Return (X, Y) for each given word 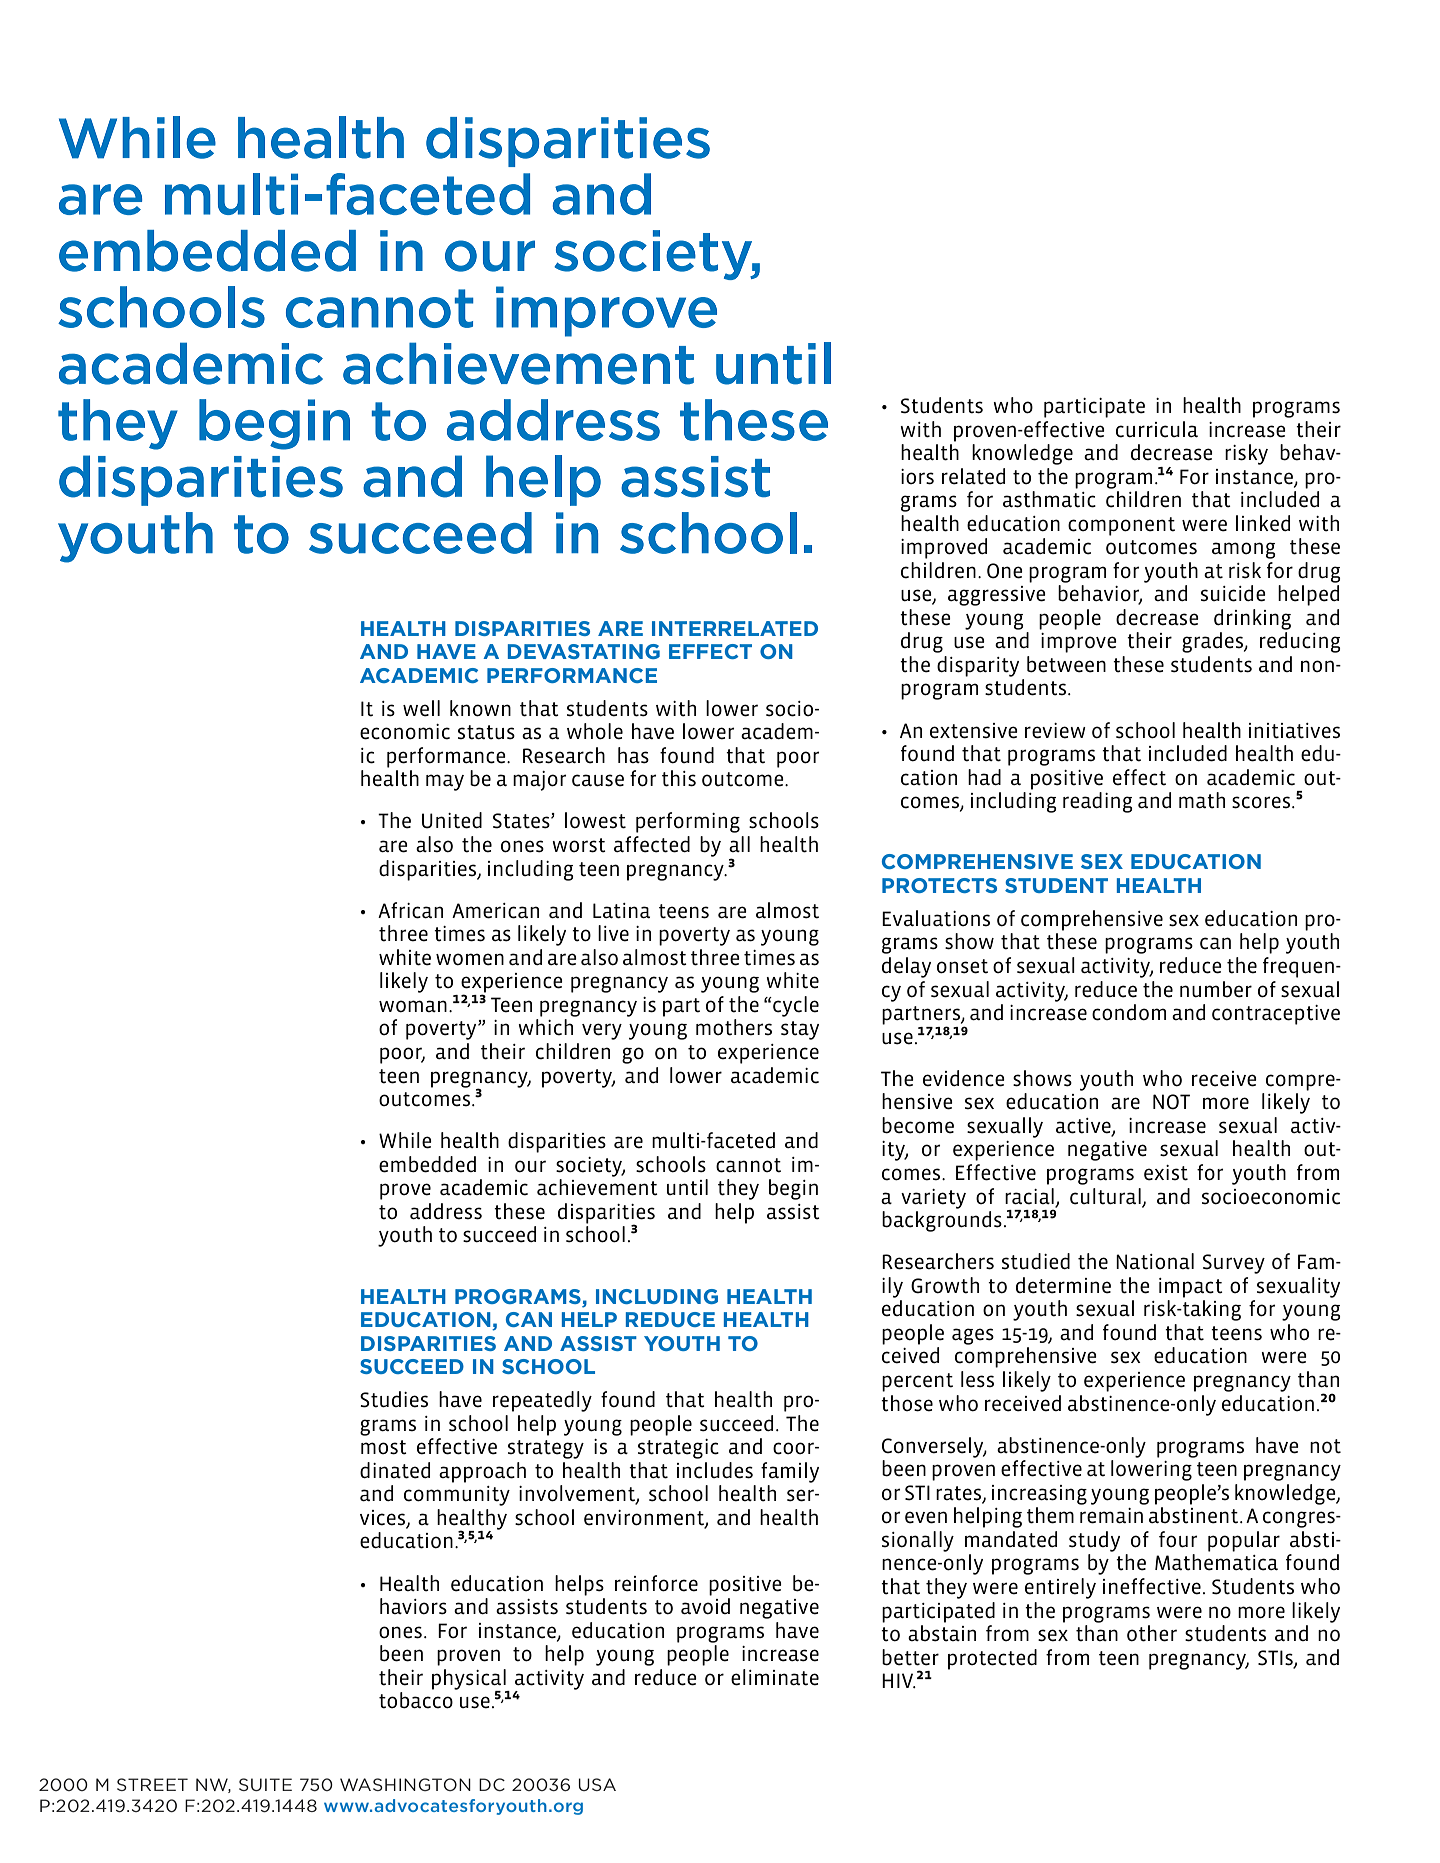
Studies (394, 1399)
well (421, 708)
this (679, 778)
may (445, 782)
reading (1098, 802)
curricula (1157, 429)
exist (1166, 1173)
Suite (265, 1784)
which (545, 1027)
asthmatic (1049, 499)
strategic (678, 1449)
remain (1111, 1516)
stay (800, 1030)
